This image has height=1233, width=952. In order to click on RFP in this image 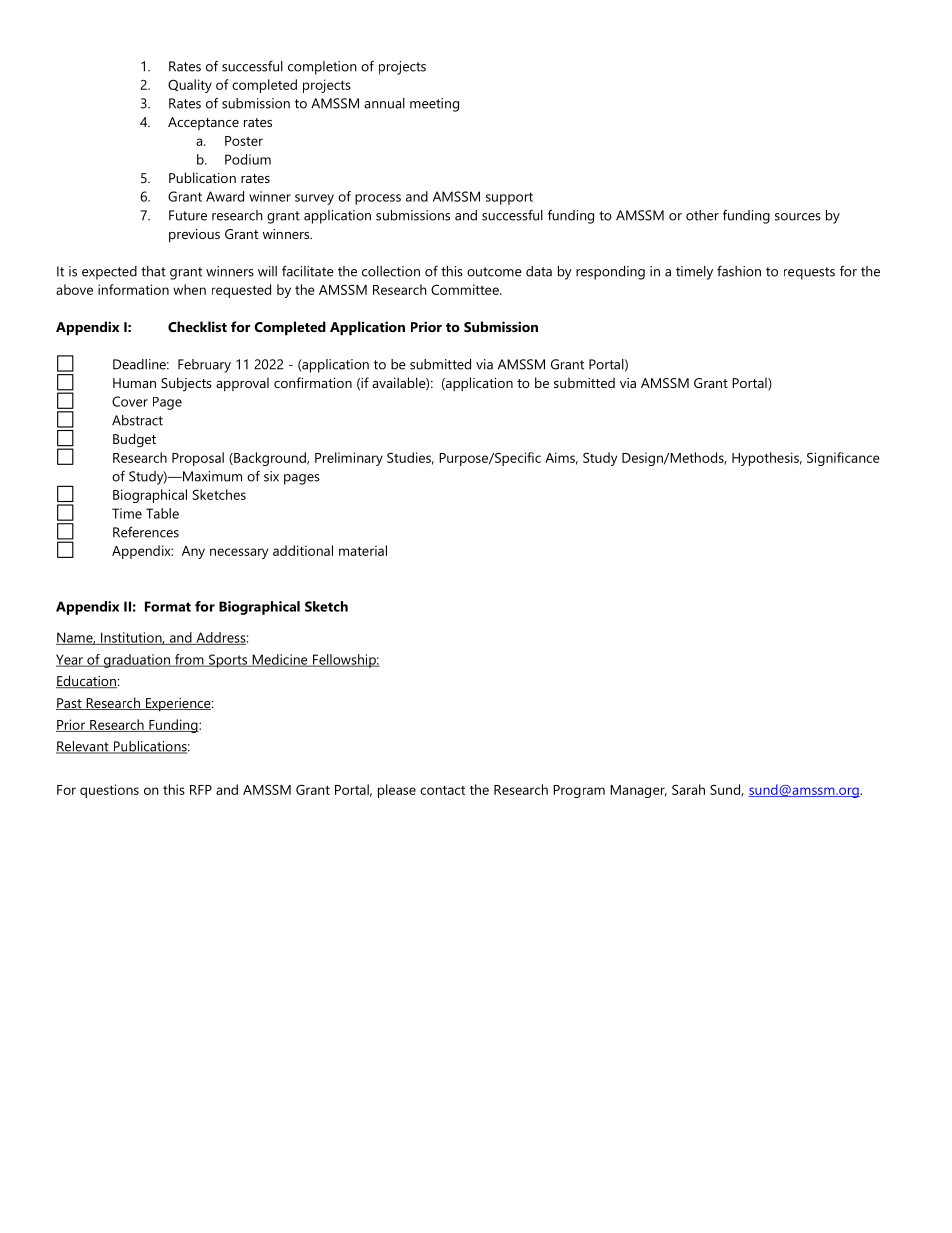, I will do `click(201, 790)`.
